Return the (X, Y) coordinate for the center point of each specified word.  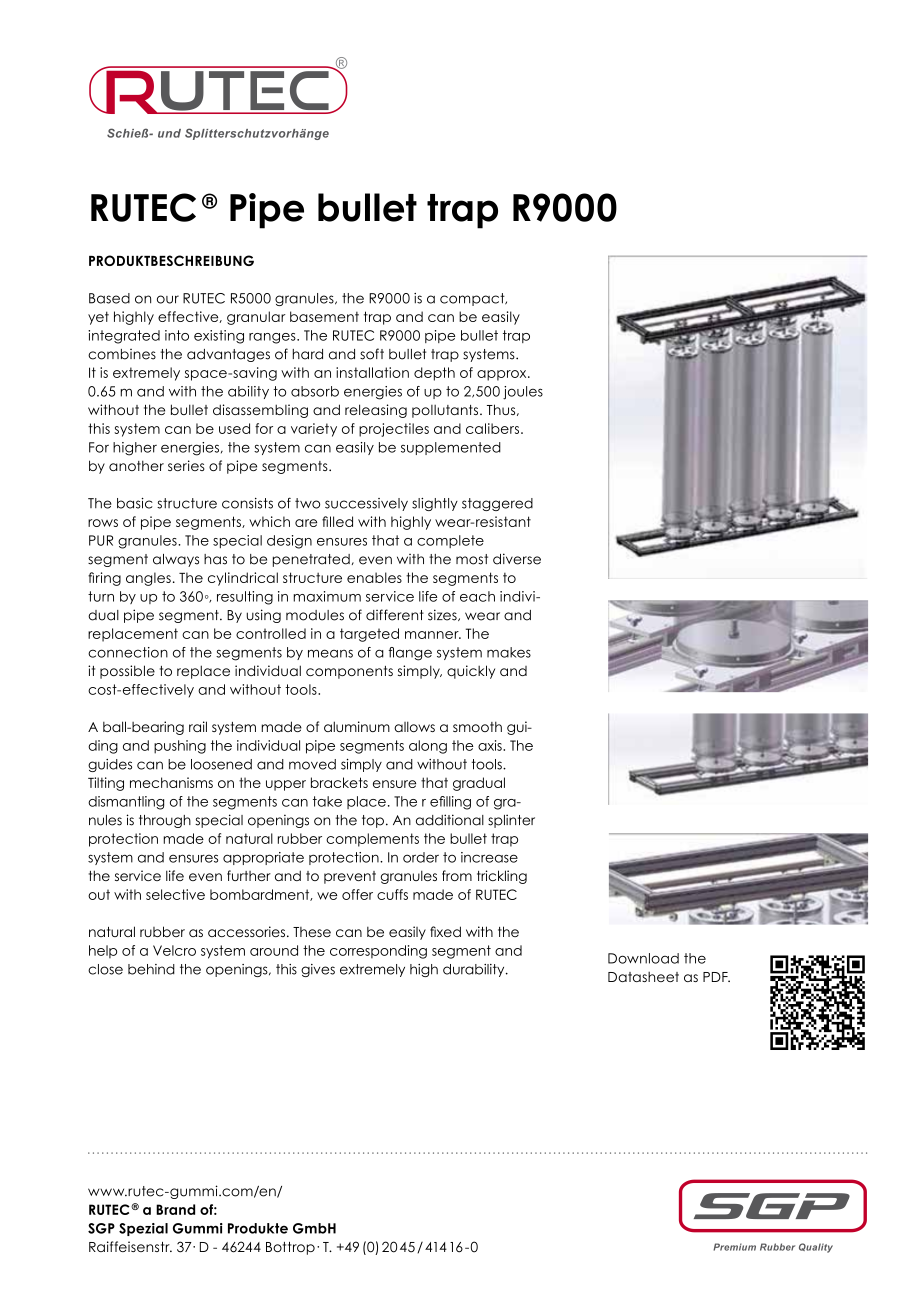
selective (175, 894)
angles (148, 579)
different (395, 615)
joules (523, 393)
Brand (175, 1209)
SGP (101, 1228)
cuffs (392, 894)
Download (643, 958)
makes (509, 652)
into (177, 335)
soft (372, 354)
